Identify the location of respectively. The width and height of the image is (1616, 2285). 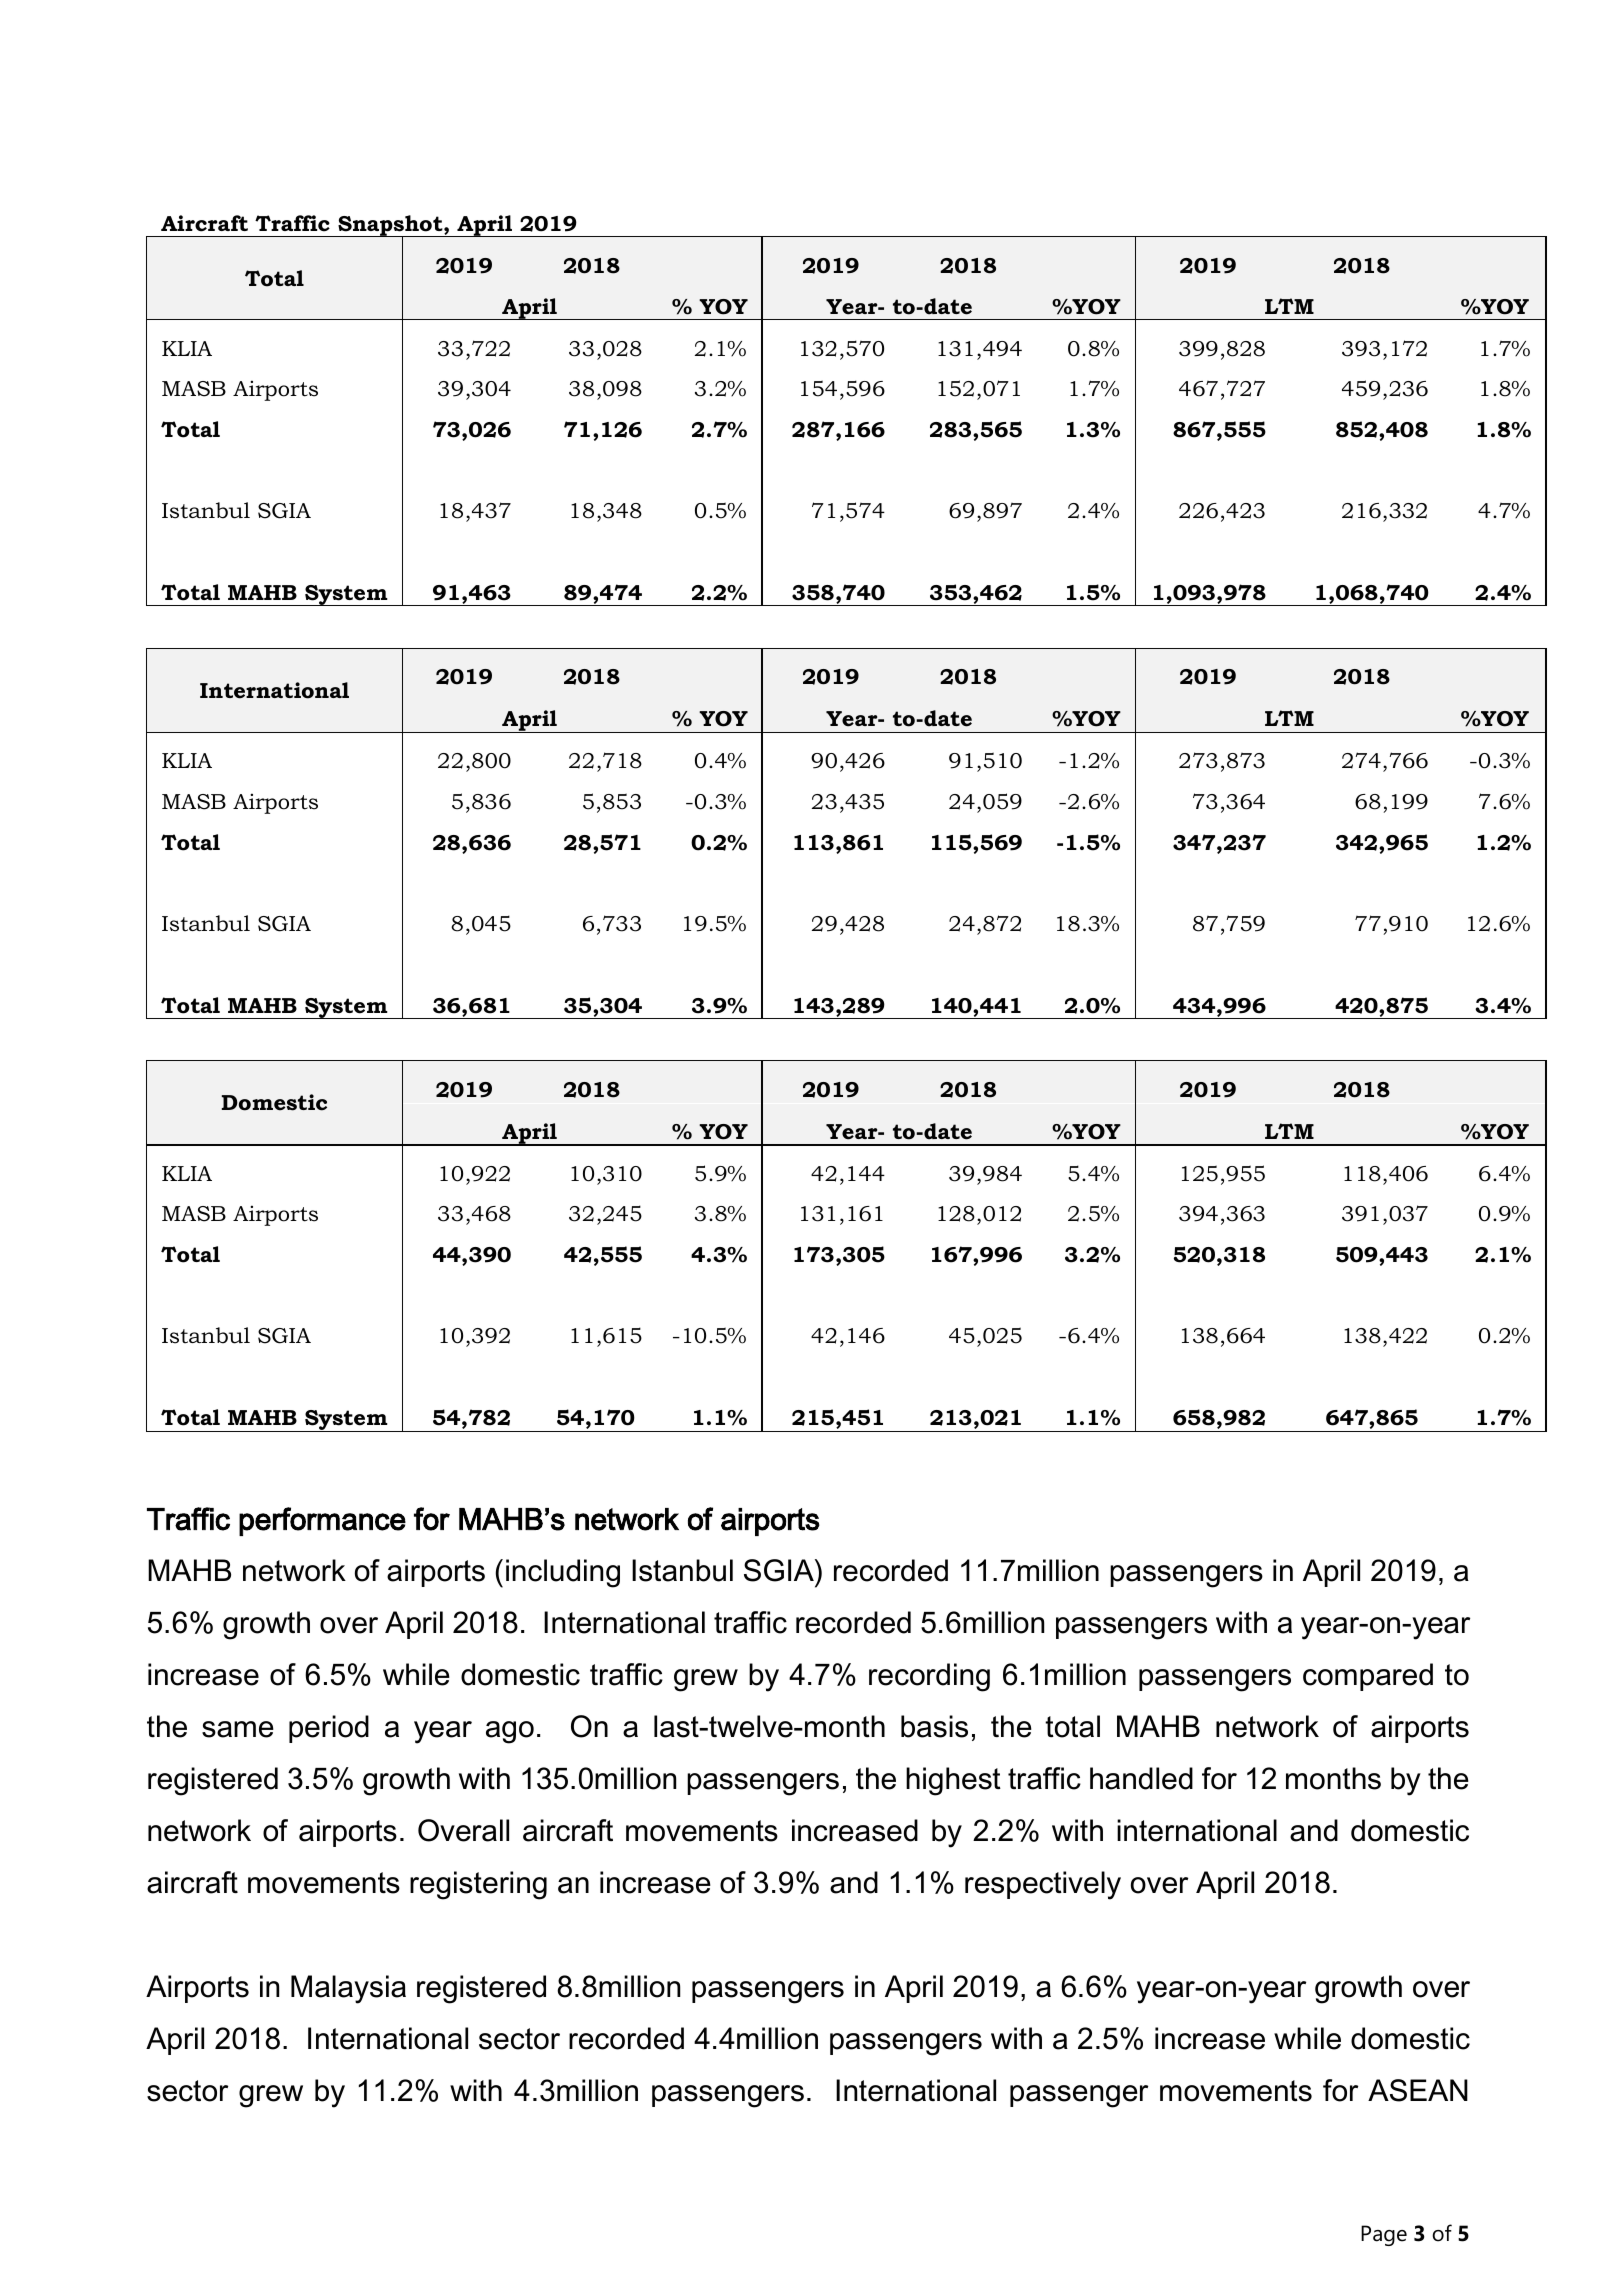
(1043, 1885).
